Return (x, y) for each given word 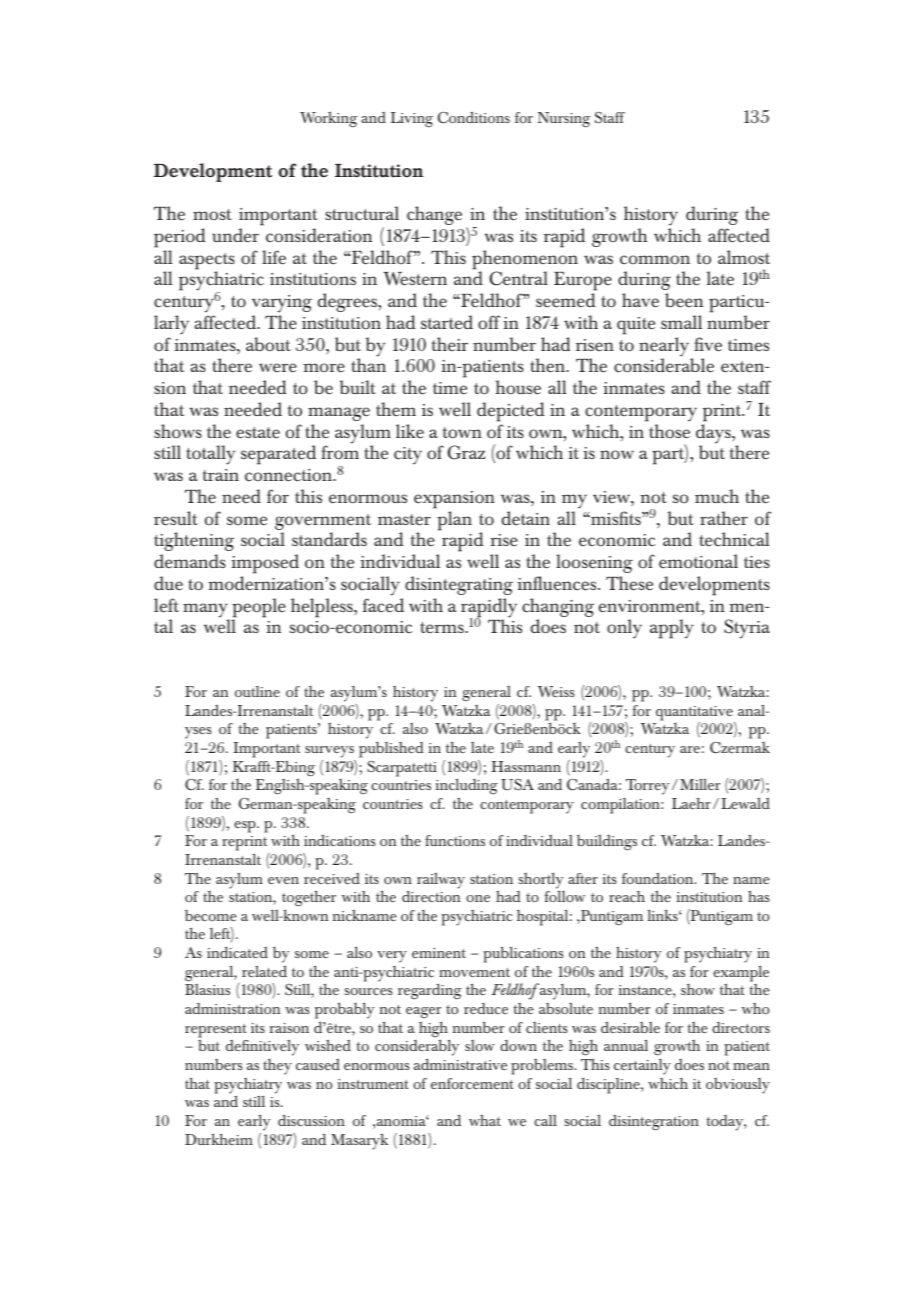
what (485, 1120)
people (259, 609)
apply (672, 629)
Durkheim (219, 1139)
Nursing (564, 119)
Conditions (474, 117)
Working (328, 119)
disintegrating (459, 585)
